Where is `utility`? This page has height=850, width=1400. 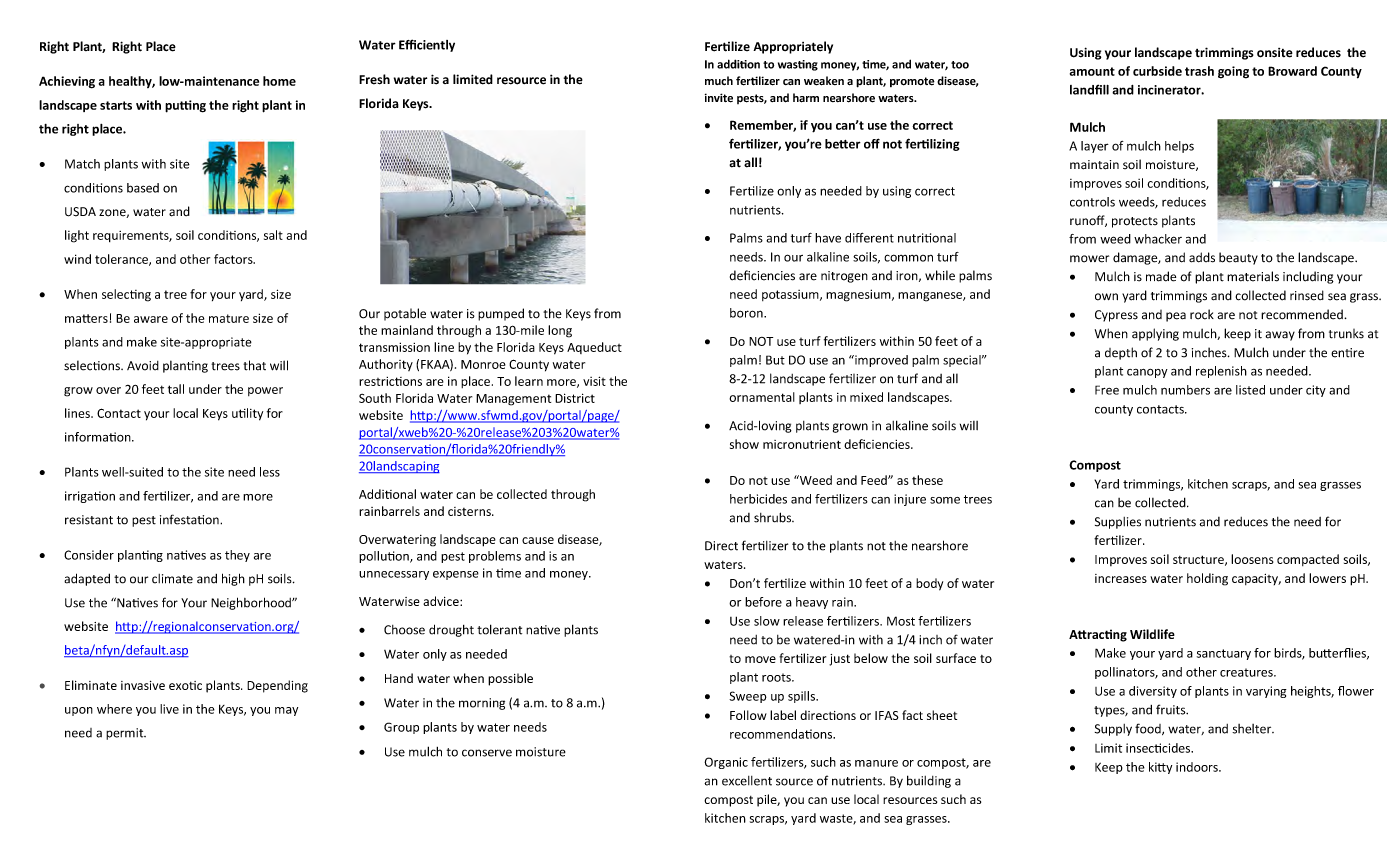 utility is located at coordinates (247, 414).
